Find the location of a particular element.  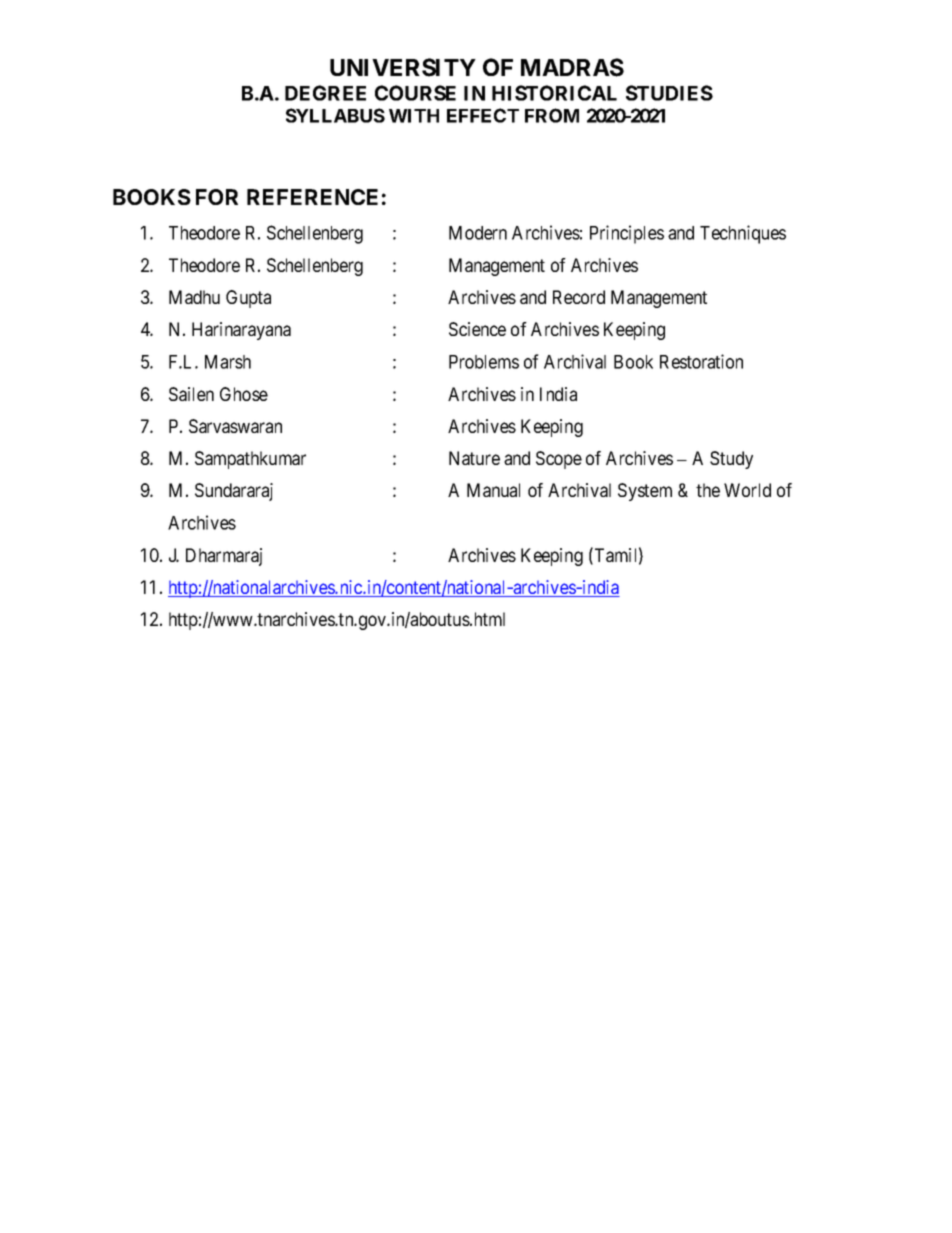

Nature is located at coordinates (474, 458).
